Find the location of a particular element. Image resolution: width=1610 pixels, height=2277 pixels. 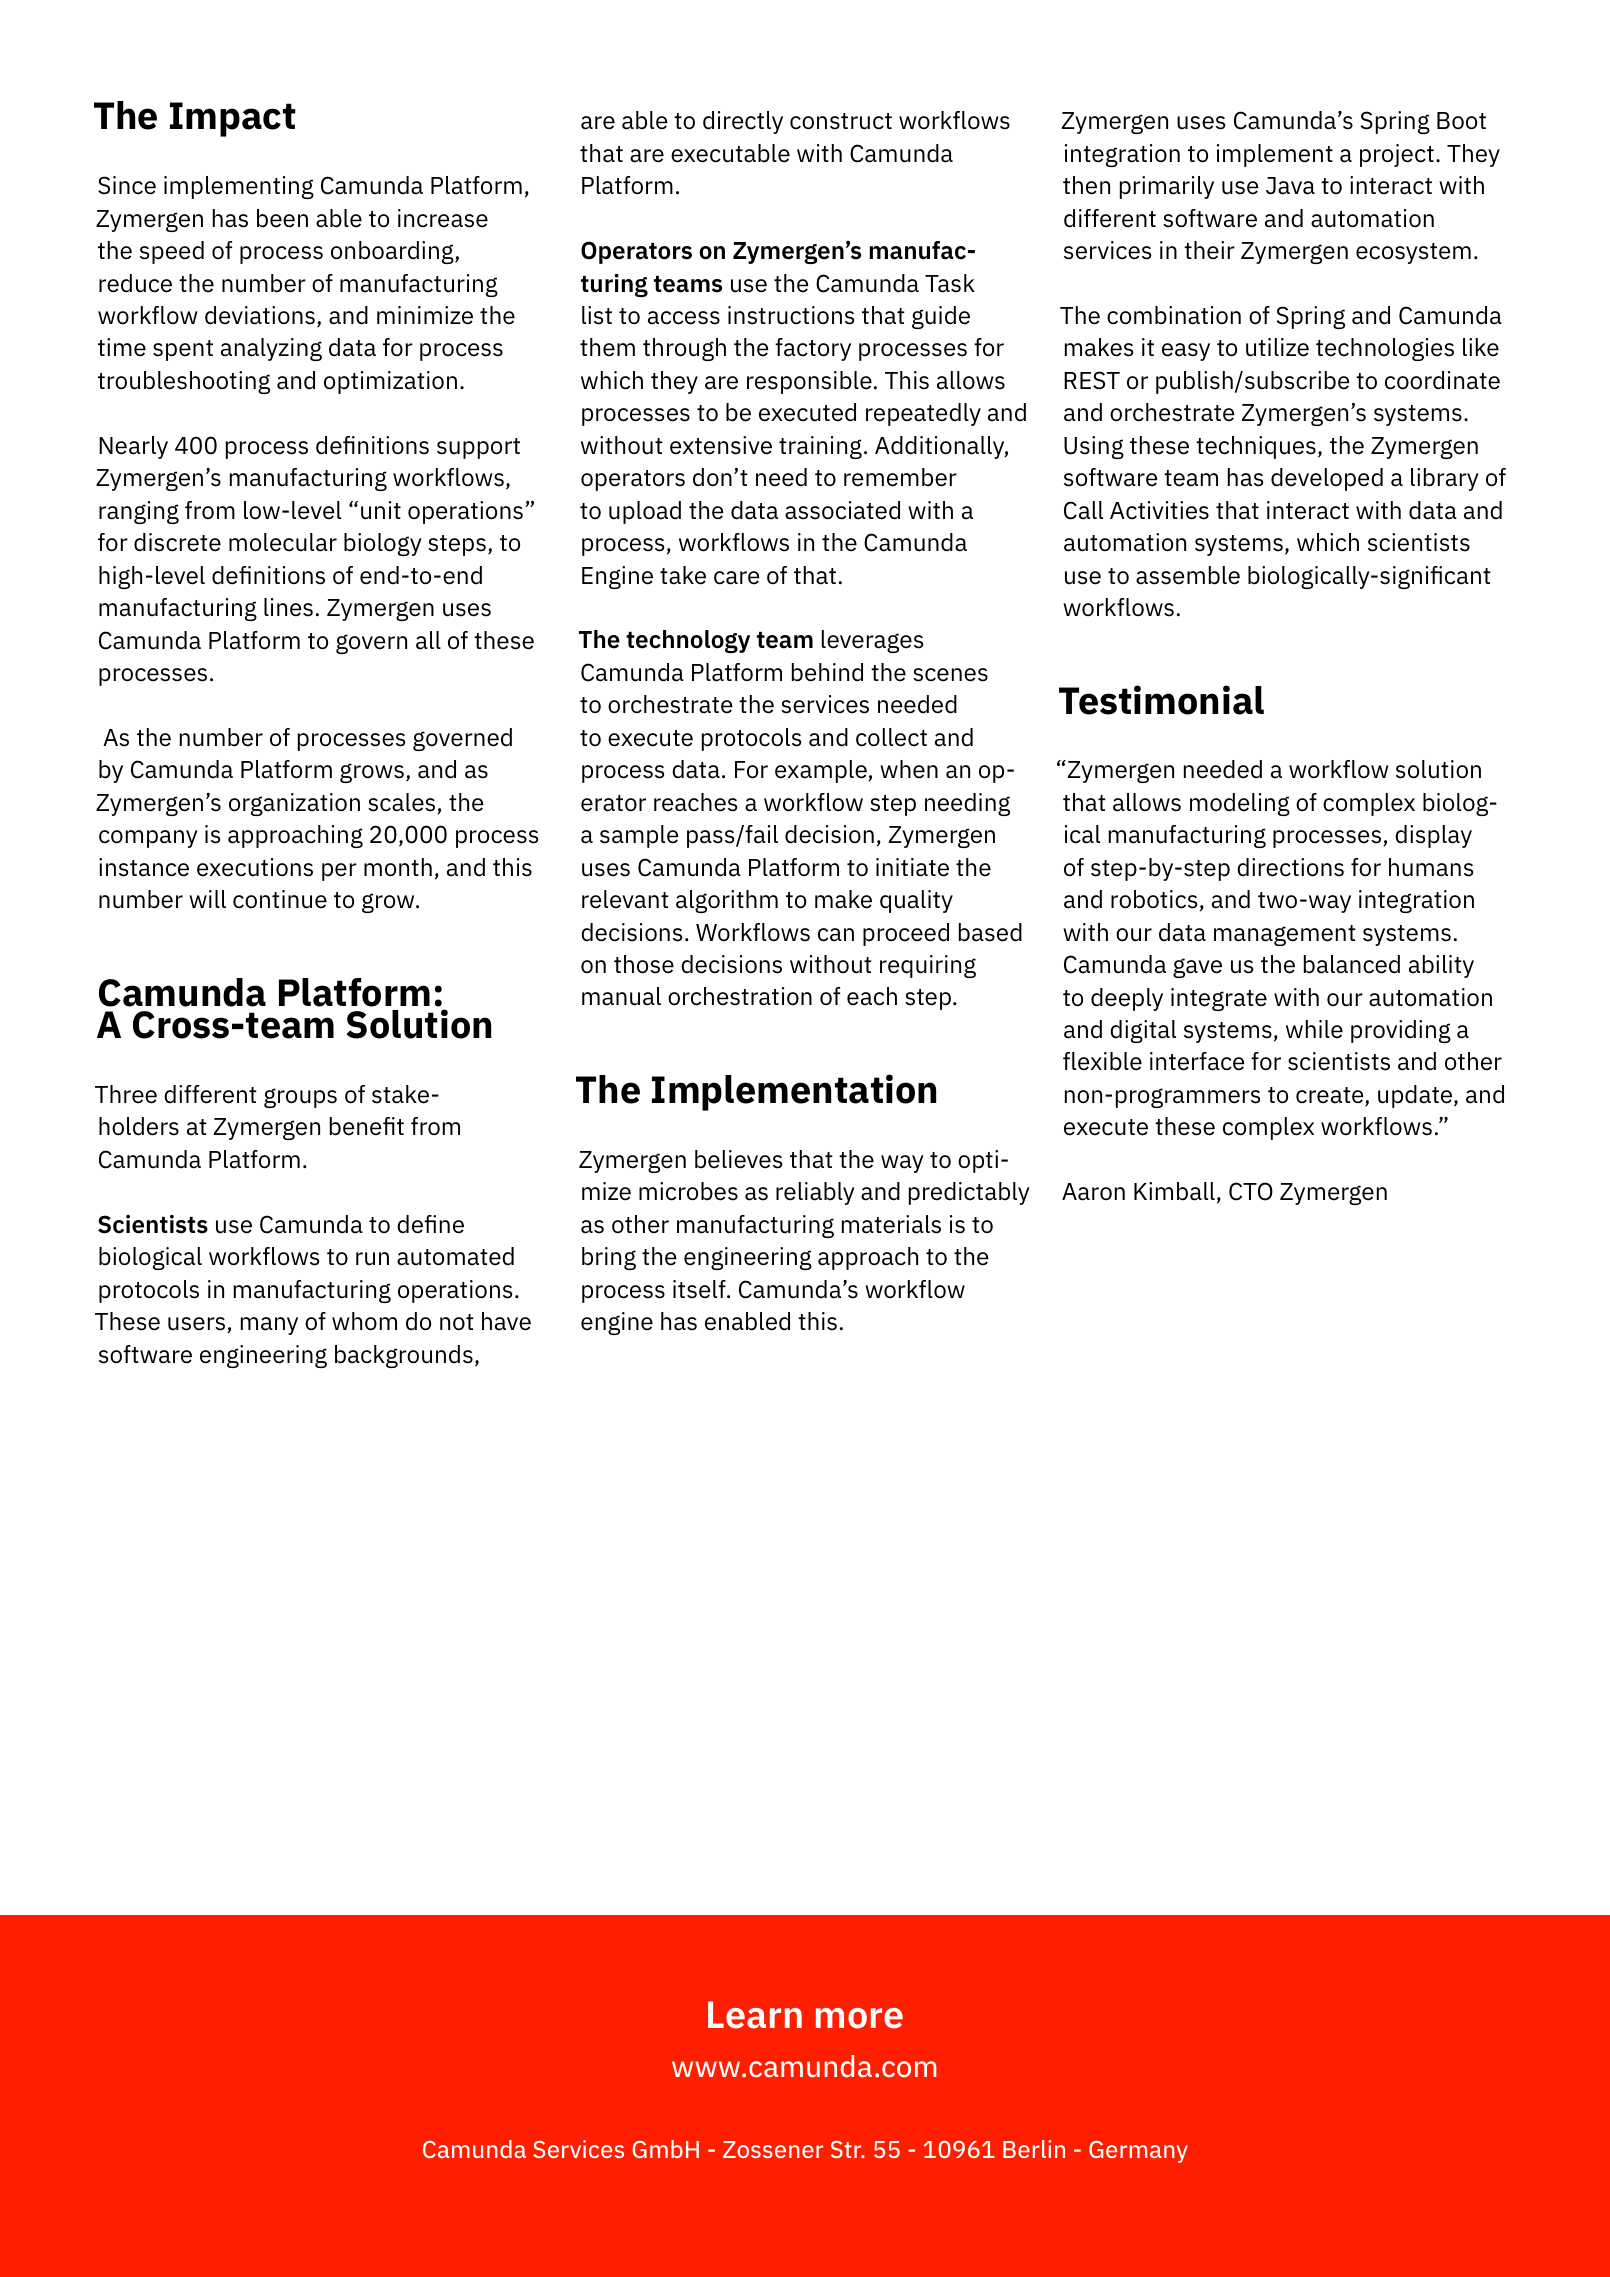

believes is located at coordinates (738, 1159).
